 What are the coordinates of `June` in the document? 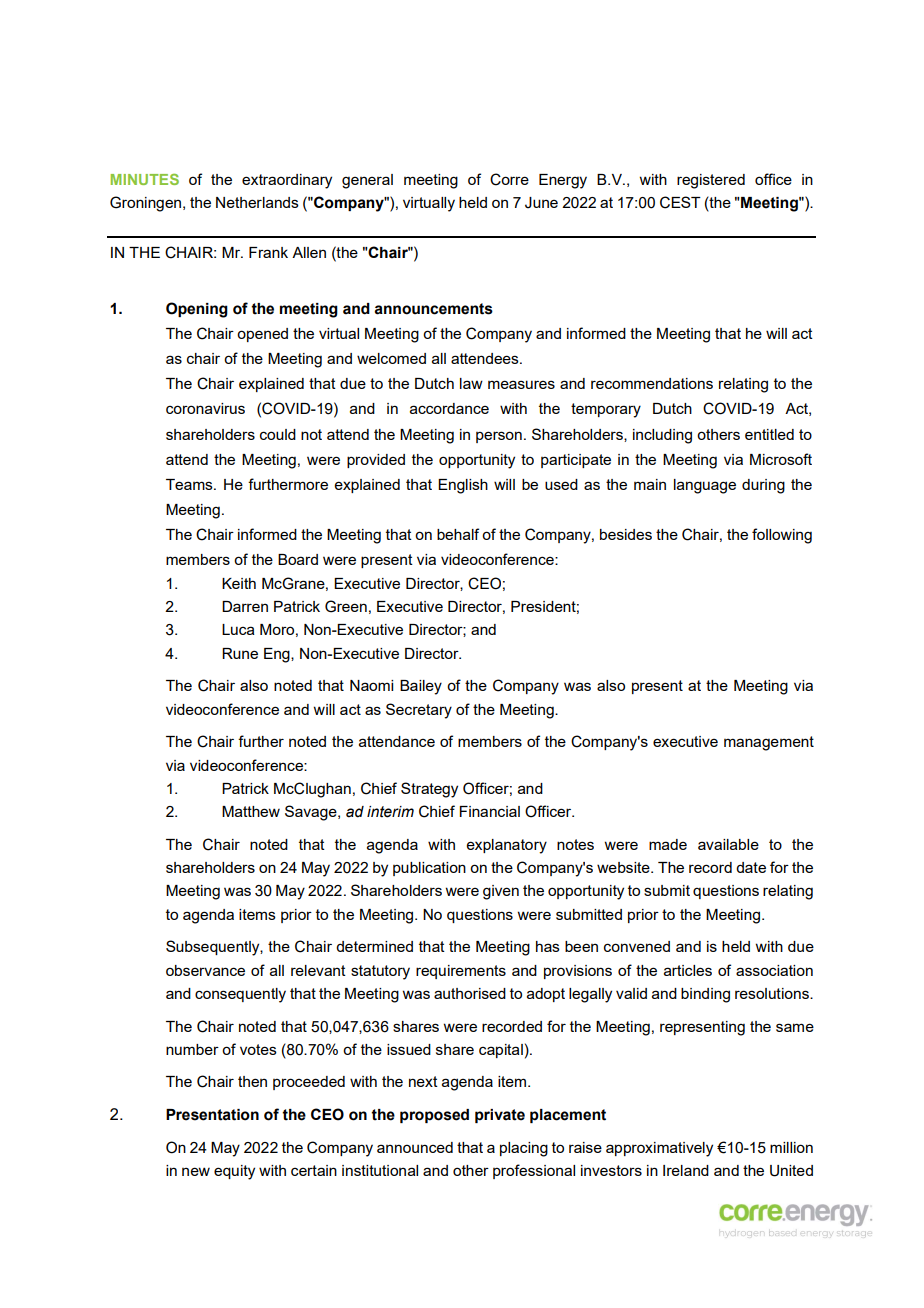 It's located at (541, 203).
